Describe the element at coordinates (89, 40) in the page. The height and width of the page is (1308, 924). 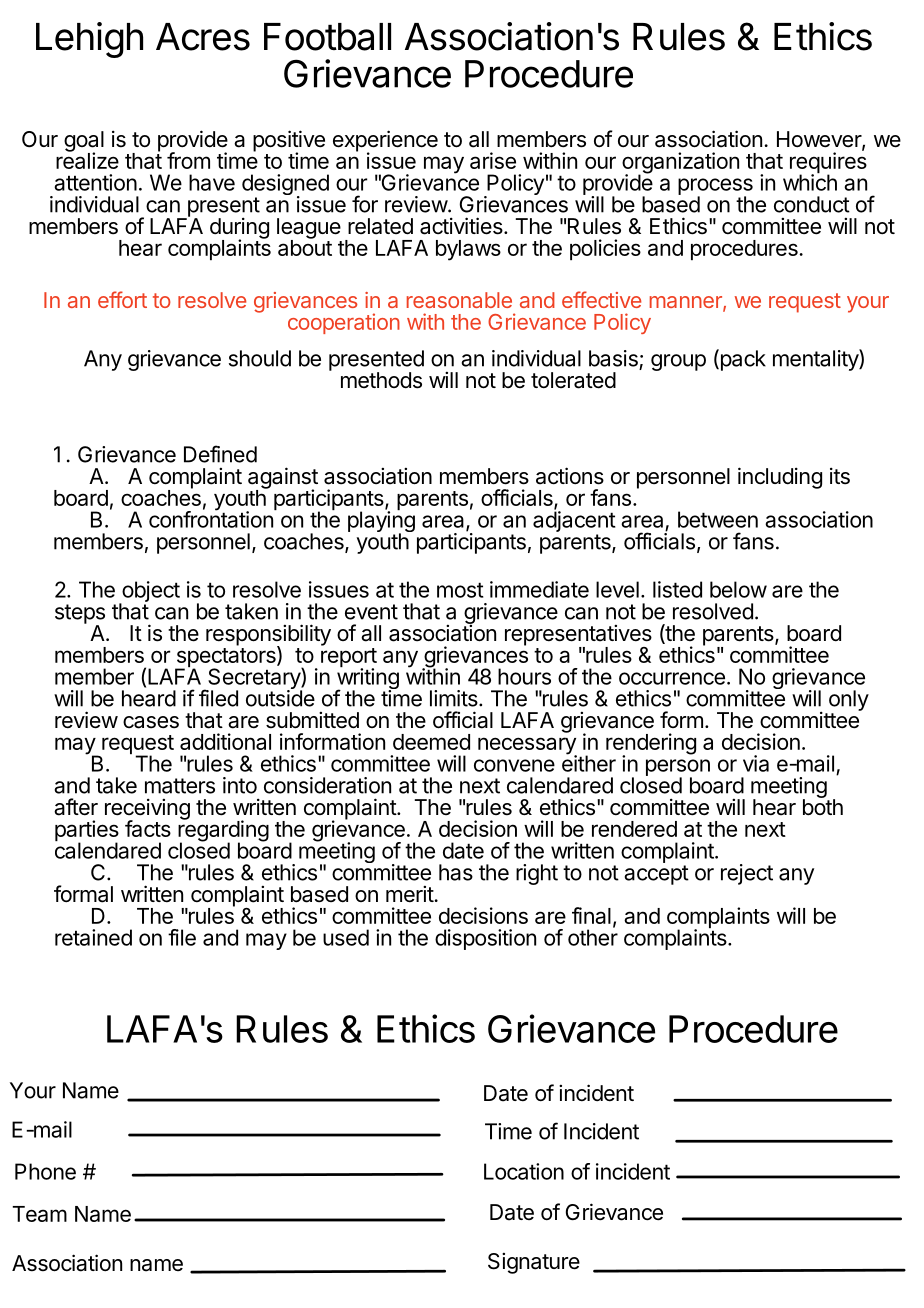
I see `Lehigh` at that location.
